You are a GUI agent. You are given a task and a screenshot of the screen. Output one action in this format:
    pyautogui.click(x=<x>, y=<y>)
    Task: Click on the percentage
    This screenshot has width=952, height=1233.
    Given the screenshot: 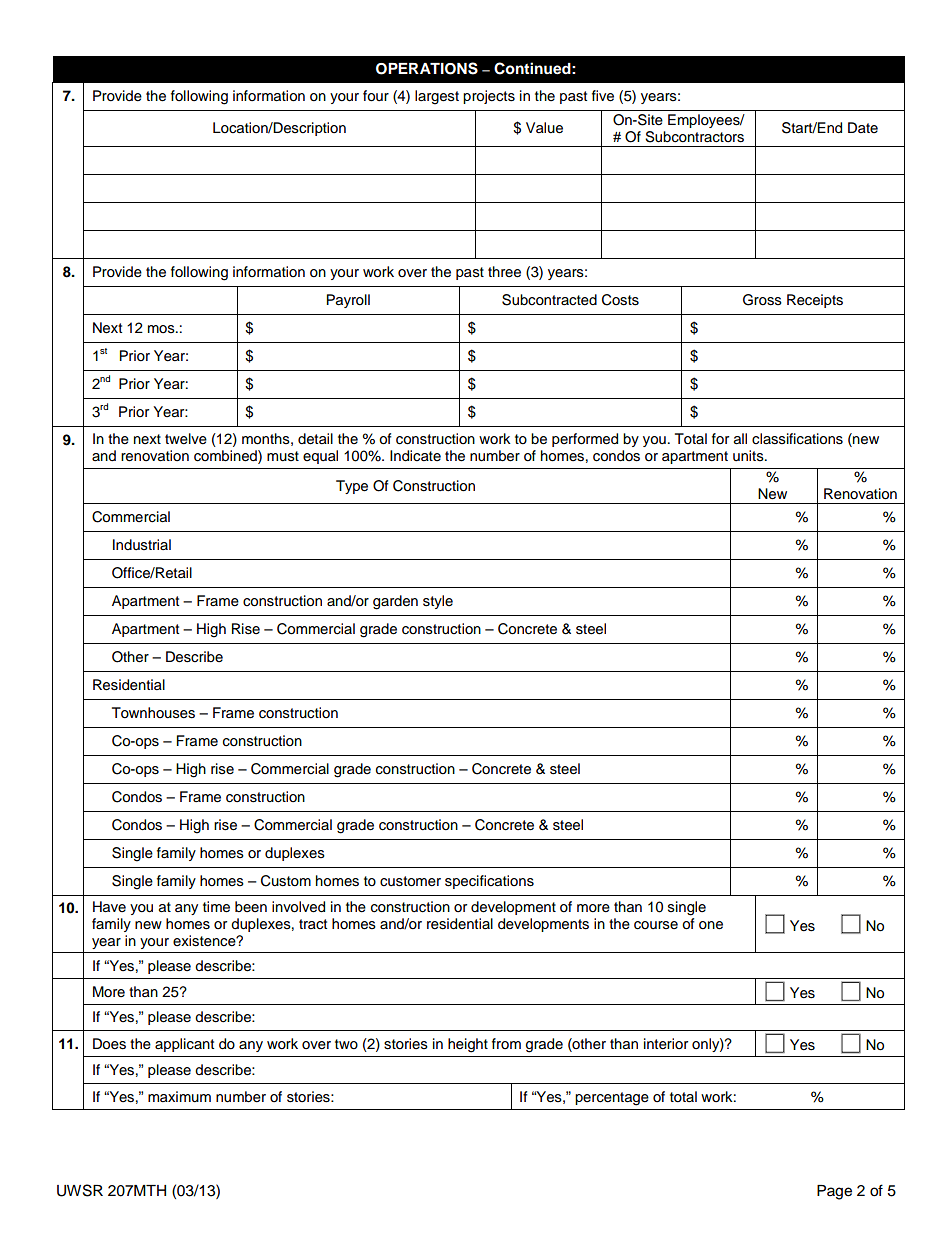 What is the action you would take?
    pyautogui.click(x=612, y=1099)
